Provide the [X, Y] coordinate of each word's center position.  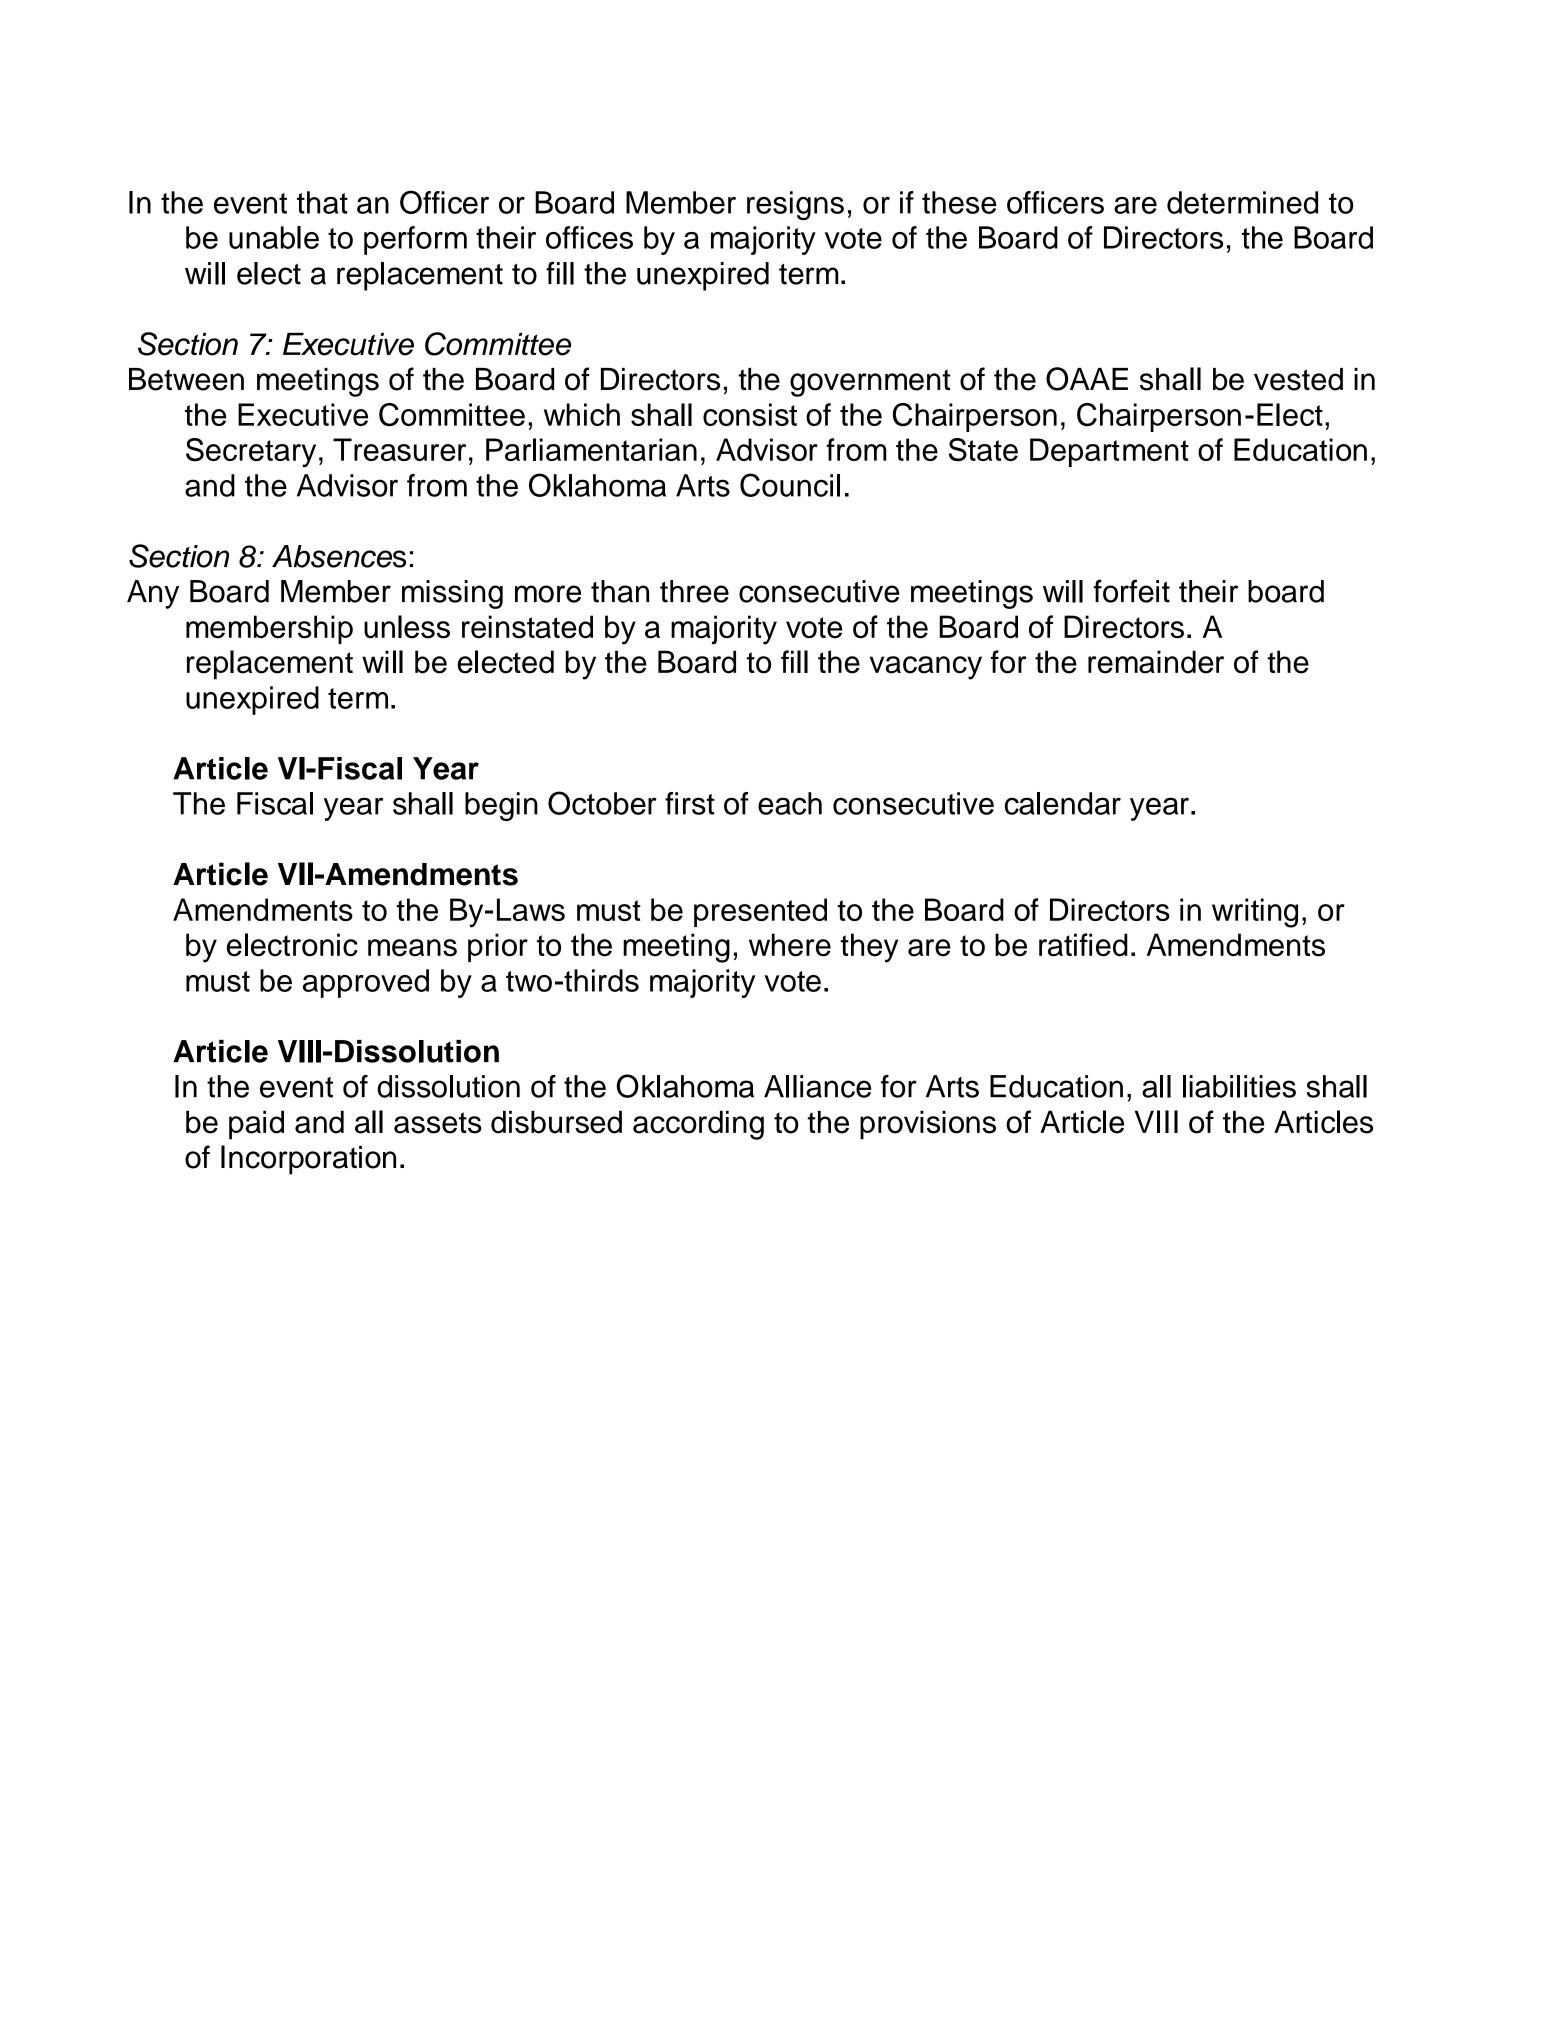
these [959, 202]
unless [407, 627]
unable [274, 237]
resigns [795, 205]
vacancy [926, 668]
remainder [1156, 662]
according [698, 1125]
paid [256, 1125]
